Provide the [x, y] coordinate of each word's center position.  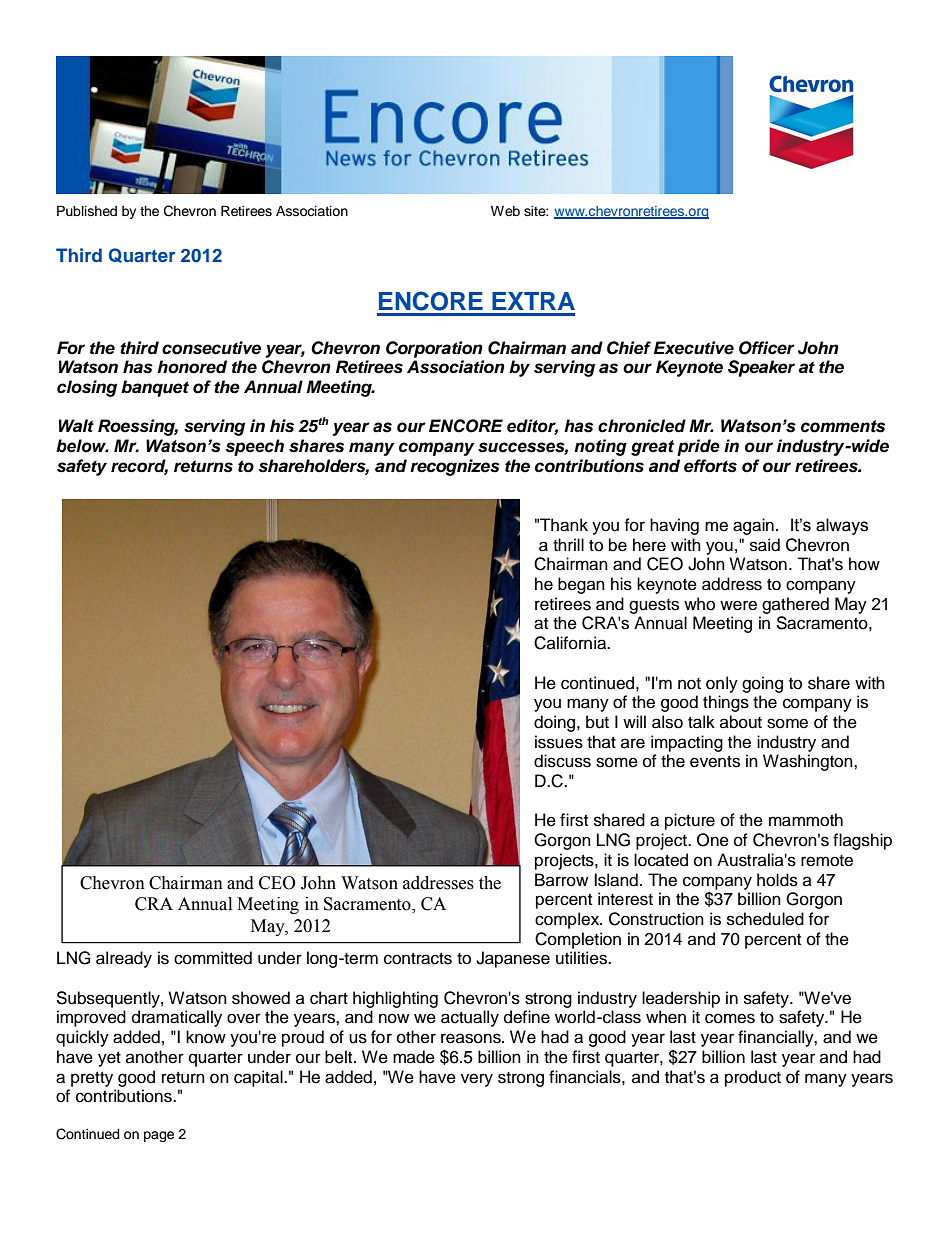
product [753, 1078]
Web [505, 210]
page [159, 1136]
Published [87, 211]
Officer [767, 348]
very [477, 1080]
